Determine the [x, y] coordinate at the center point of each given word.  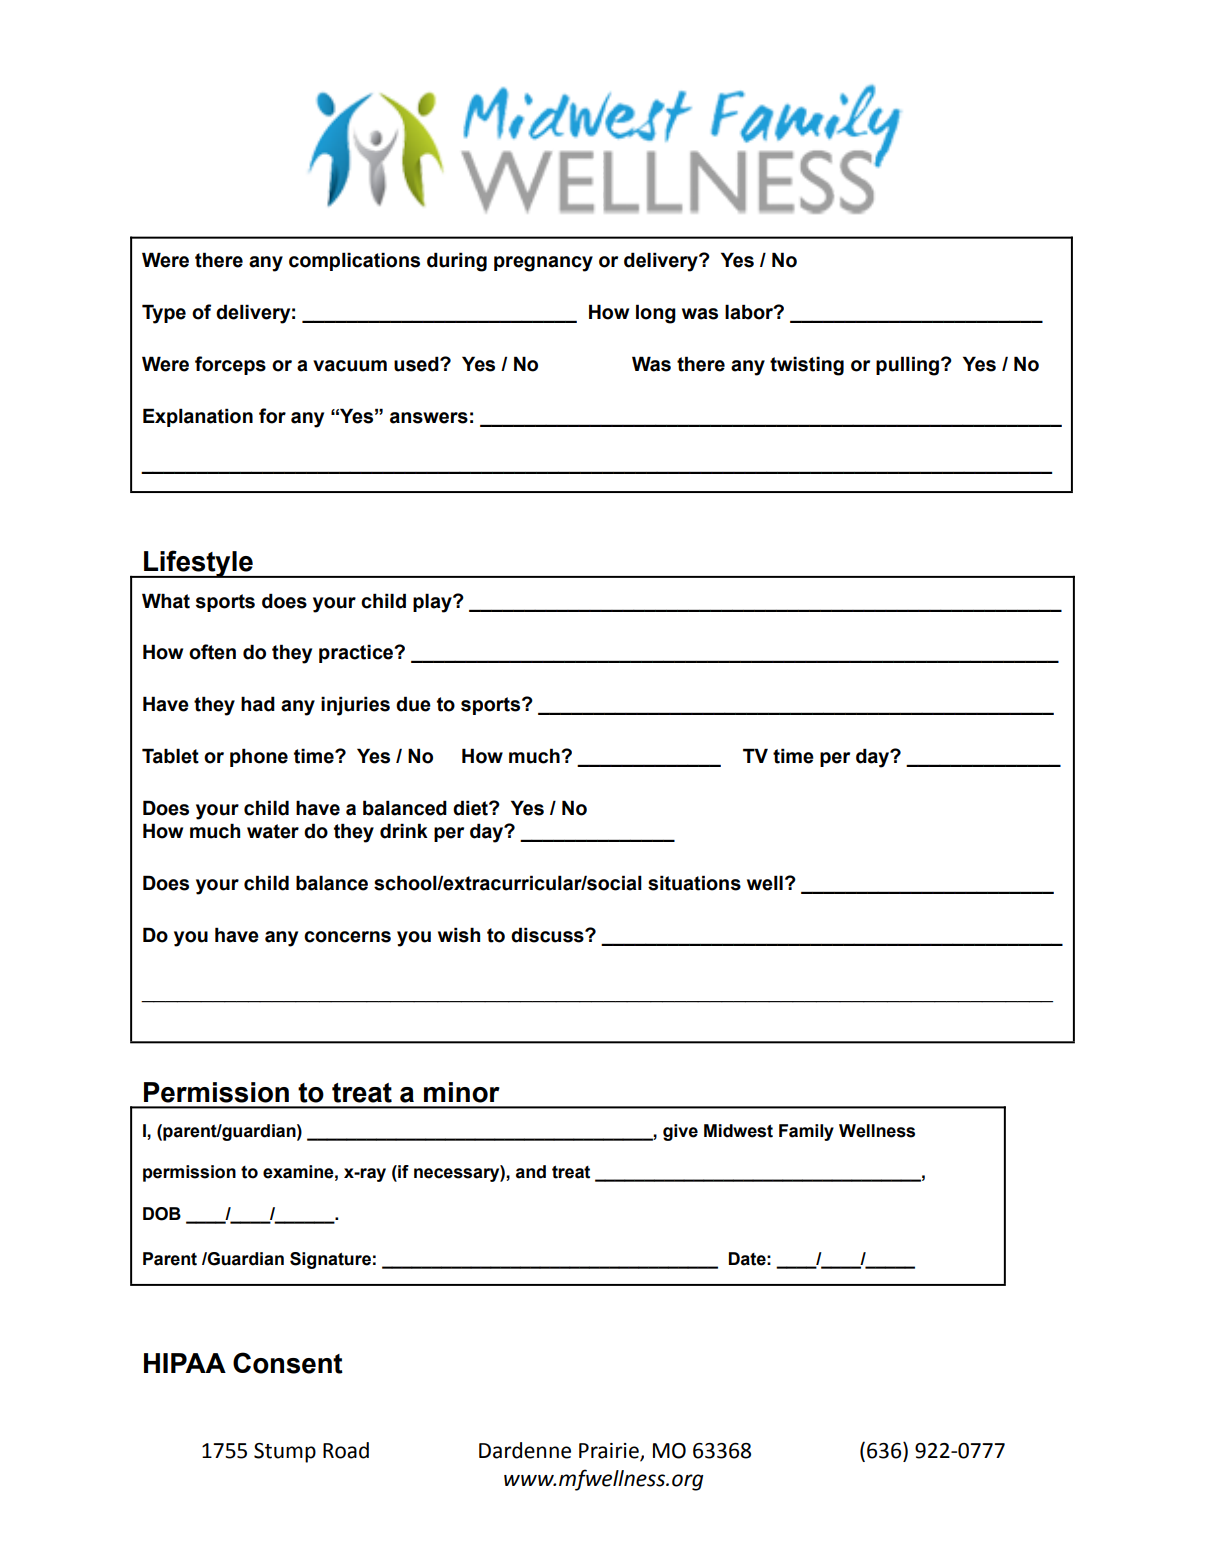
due [413, 704]
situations [694, 883]
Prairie [610, 1451]
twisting [807, 366]
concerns [347, 937]
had [258, 704]
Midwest [738, 1131]
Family [806, 1132]
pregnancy [543, 264]
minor [462, 1092]
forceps [230, 365]
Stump [285, 1453]
